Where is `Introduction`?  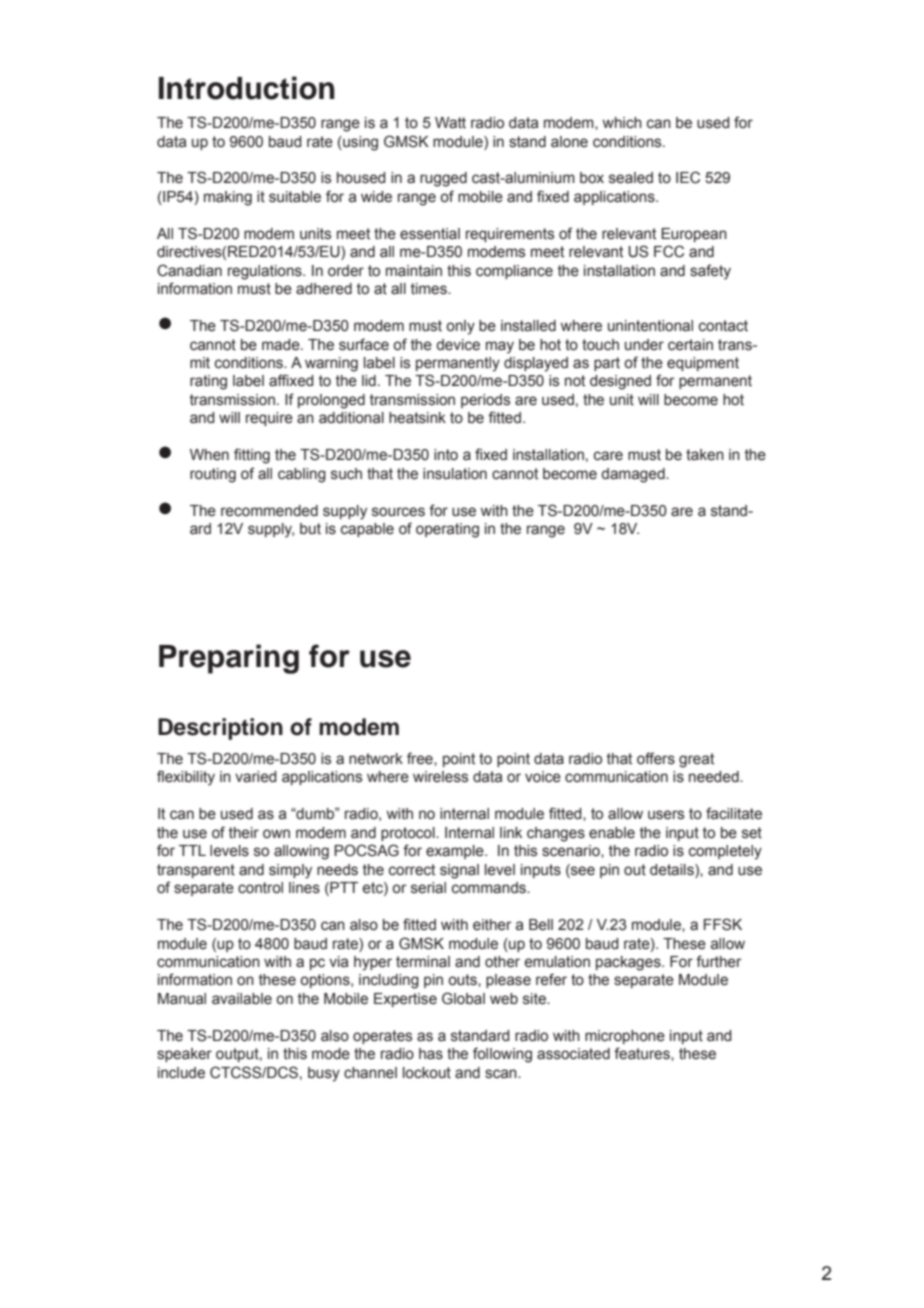 Introduction is located at coordinates (247, 88).
